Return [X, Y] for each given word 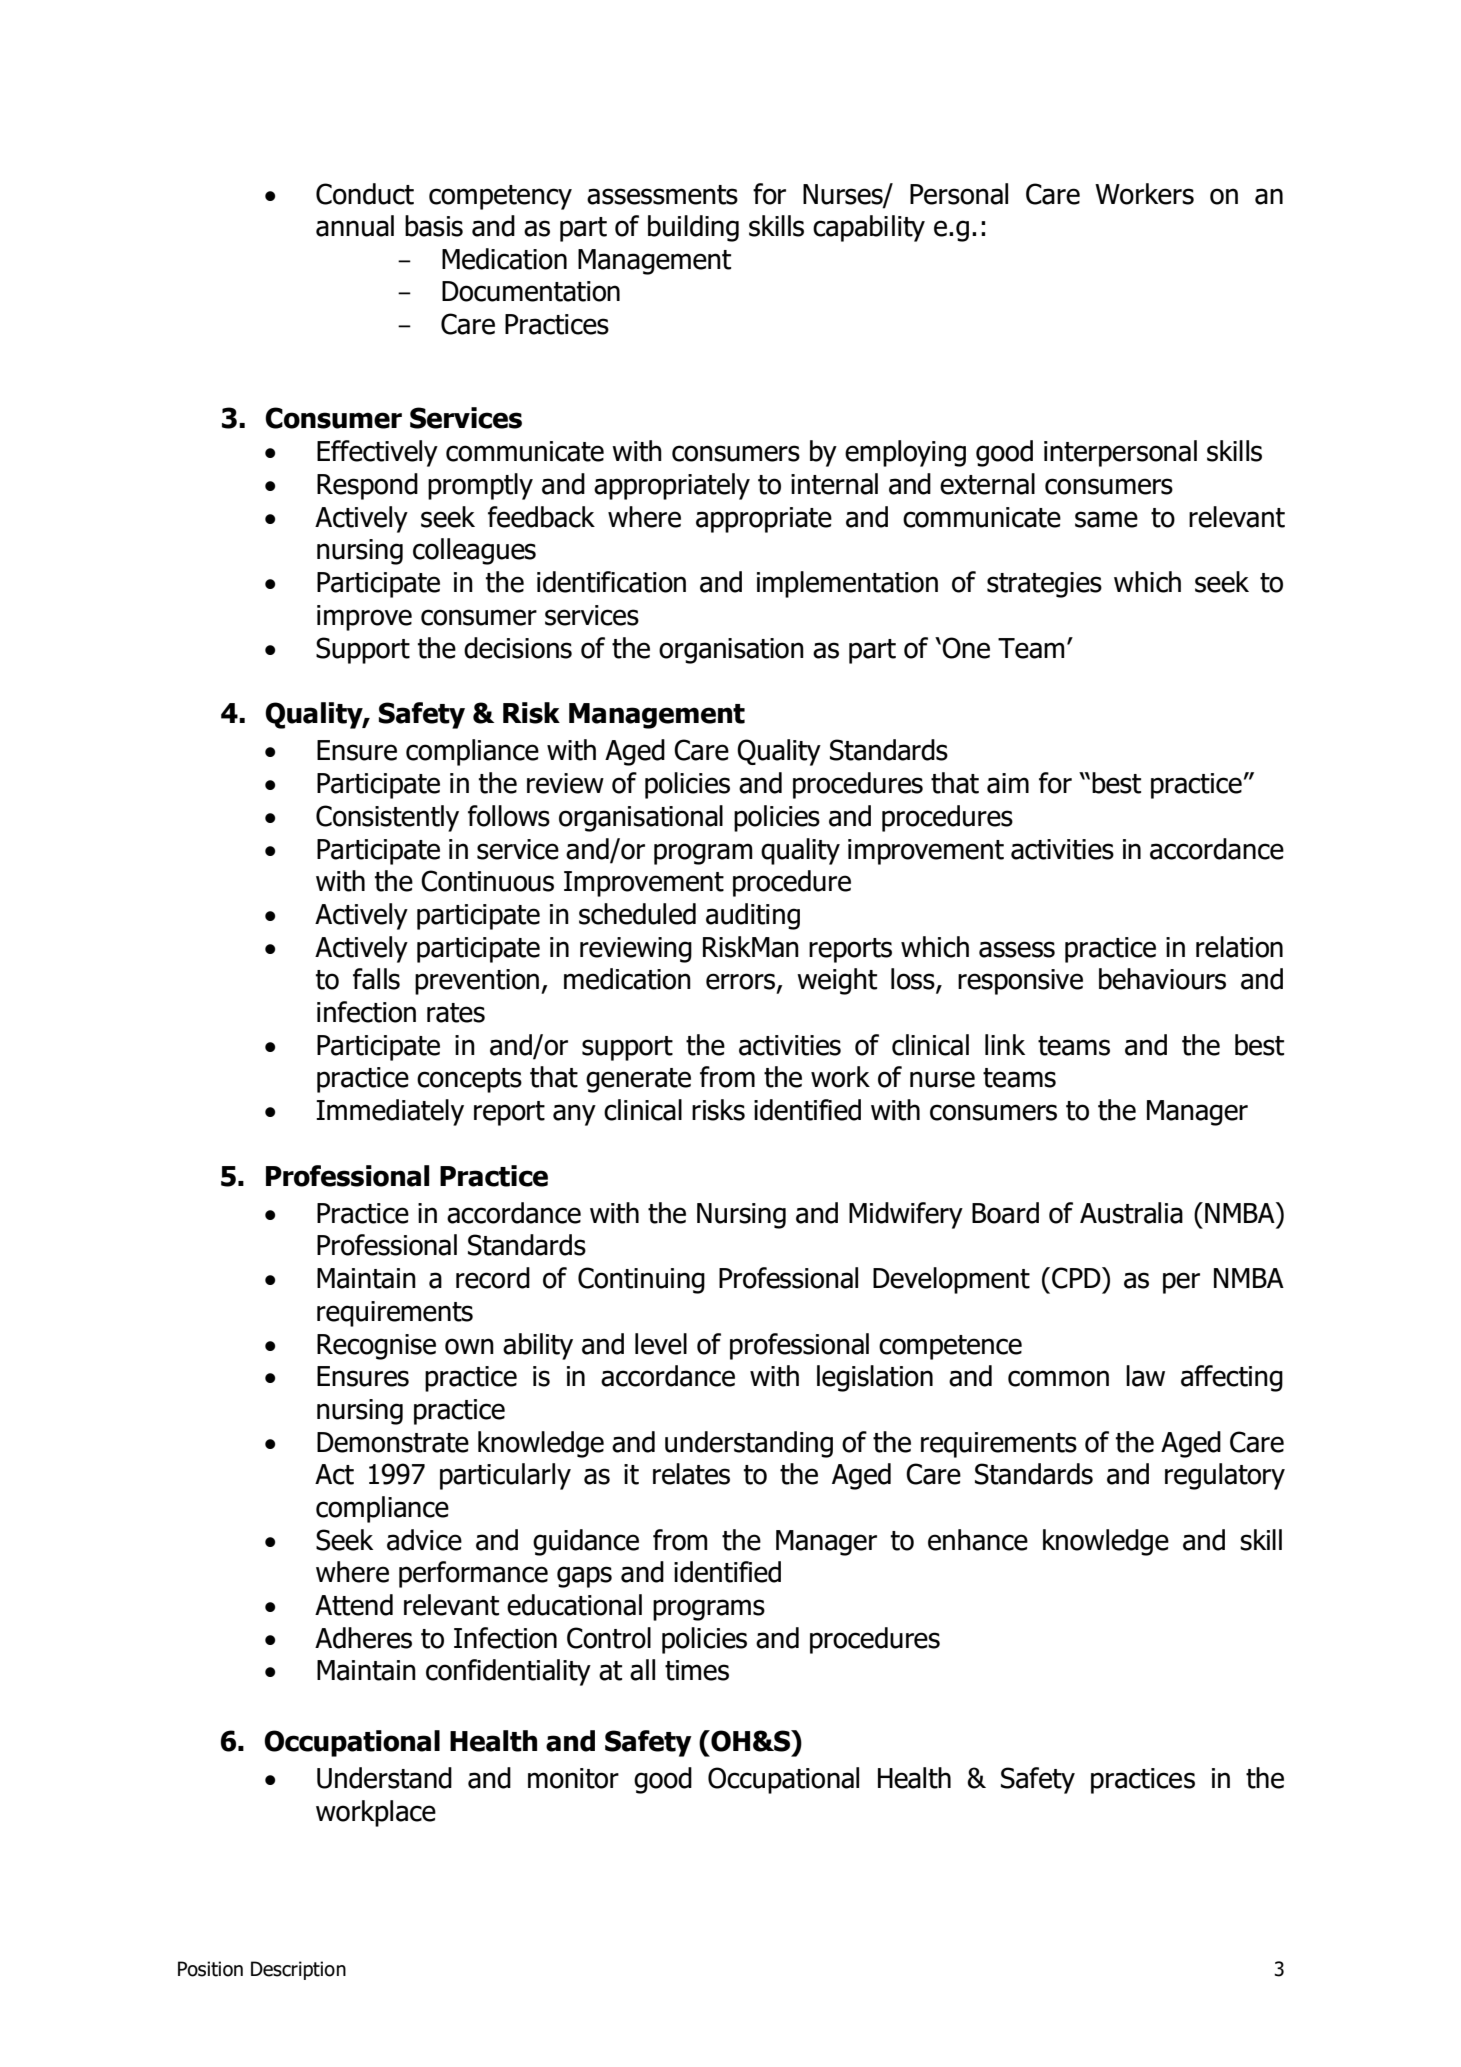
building [693, 228]
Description [298, 1970]
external [987, 484]
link [1005, 1044]
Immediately [390, 1112]
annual [355, 226]
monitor [573, 1778]
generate [638, 1080]
